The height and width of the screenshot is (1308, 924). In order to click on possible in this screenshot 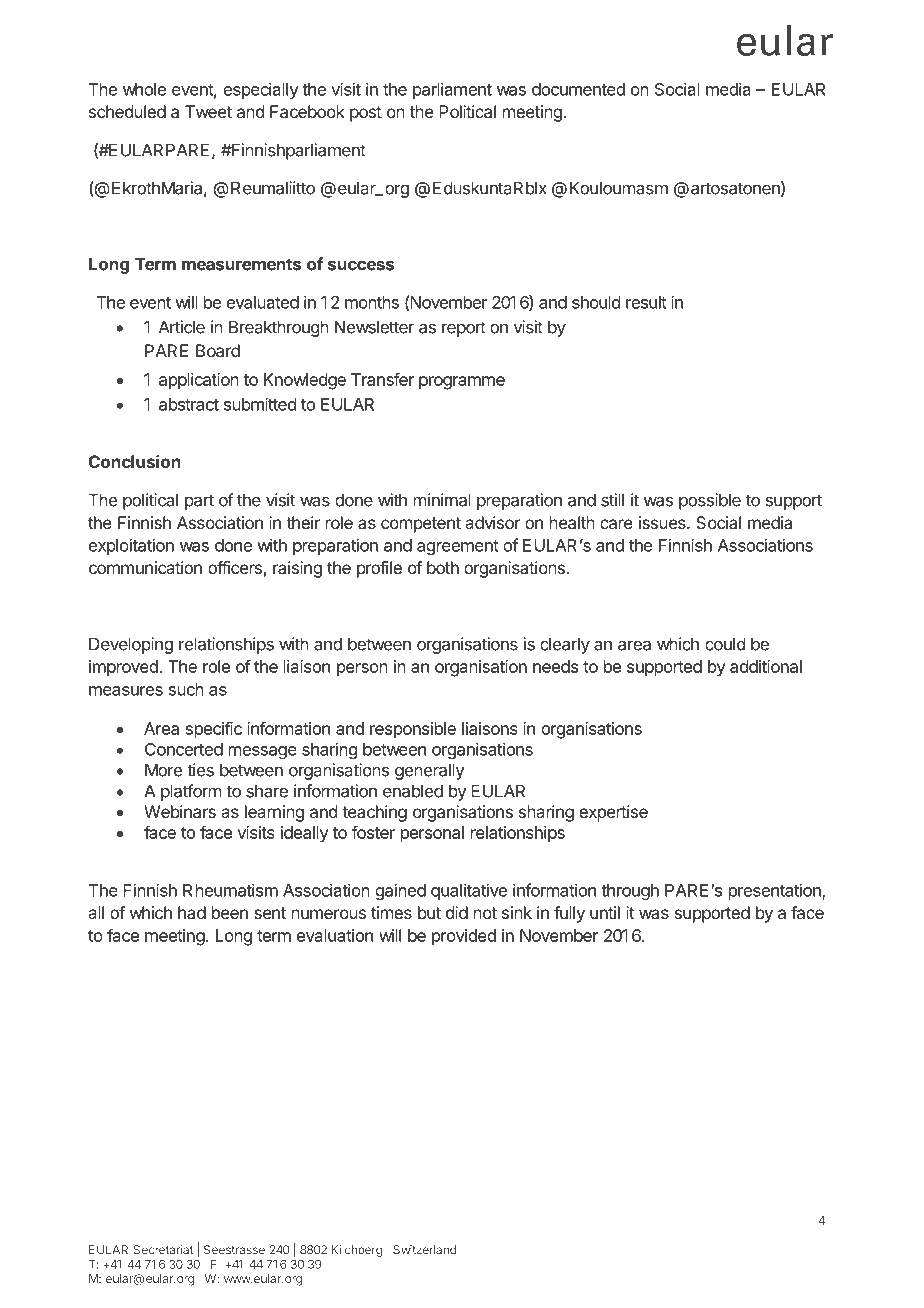, I will do `click(710, 501)`.
